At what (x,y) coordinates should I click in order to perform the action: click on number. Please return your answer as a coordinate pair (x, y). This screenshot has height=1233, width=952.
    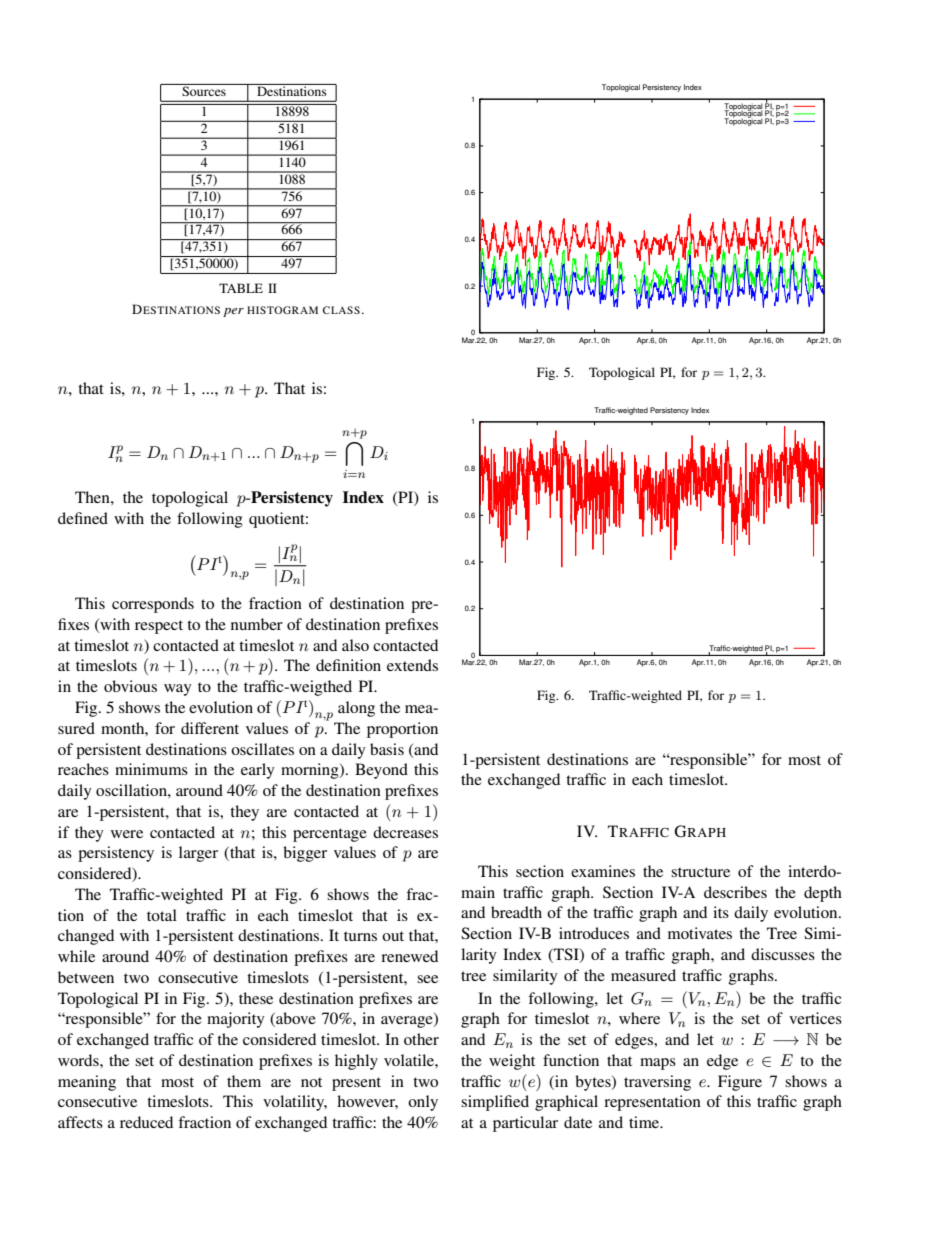
    Looking at the image, I should click on (257, 624).
